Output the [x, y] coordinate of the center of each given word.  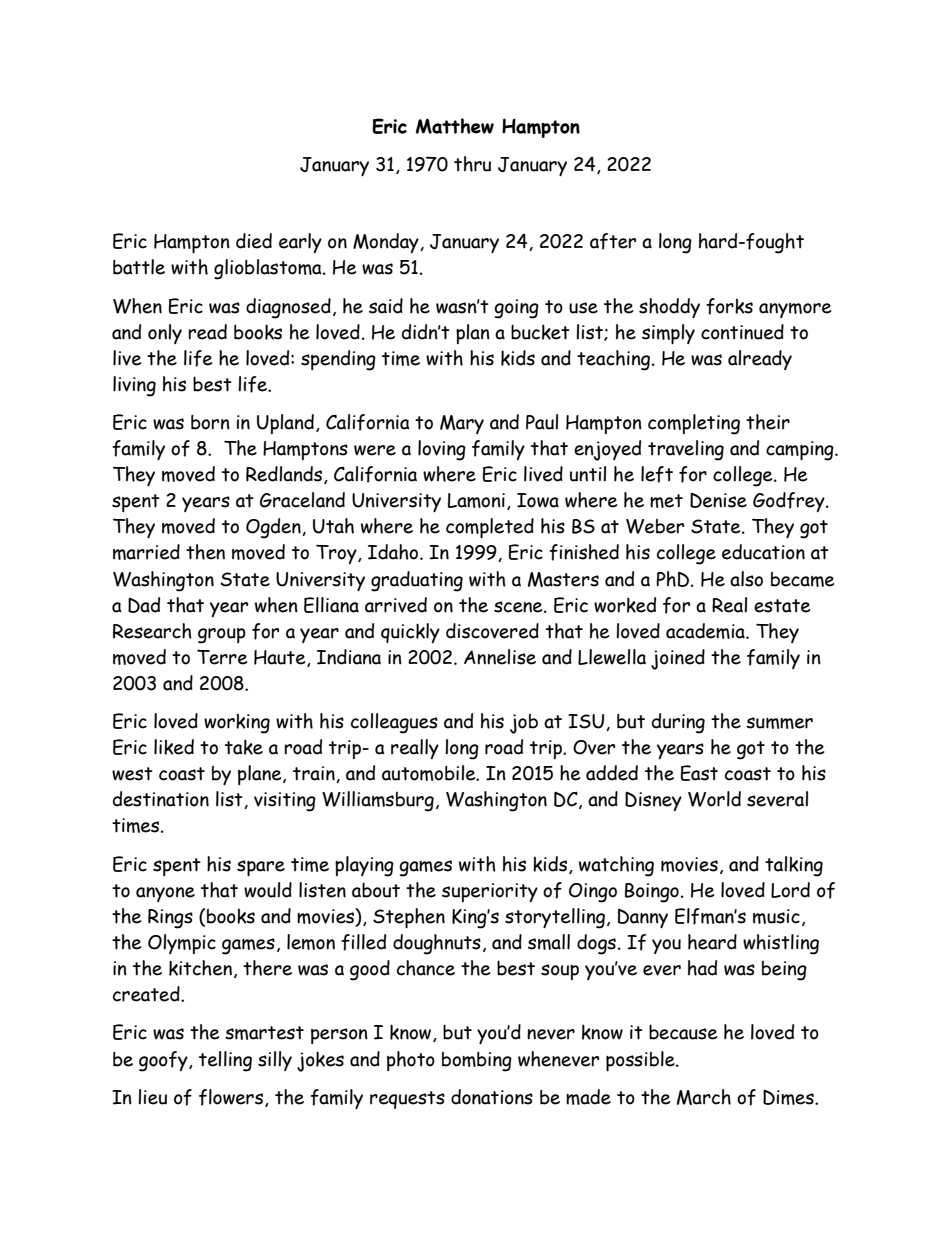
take [244, 747]
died [254, 241]
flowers [232, 1098]
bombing [477, 1061]
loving [442, 450]
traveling [686, 450]
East [699, 773]
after [613, 241]
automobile [430, 773]
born [210, 422]
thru [472, 164]
